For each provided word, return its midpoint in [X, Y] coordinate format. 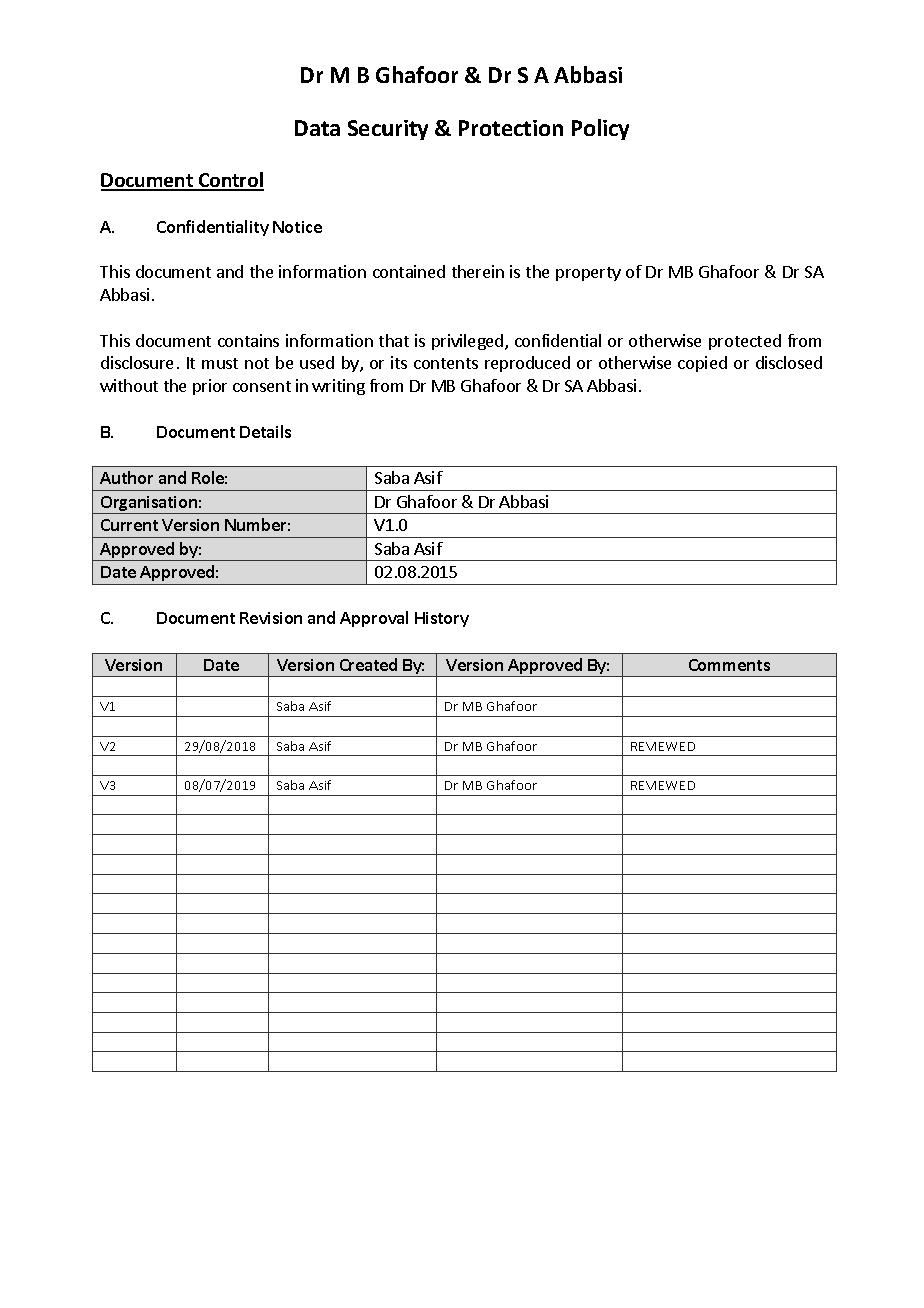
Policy [600, 129]
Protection [511, 128]
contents [446, 363]
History [442, 619]
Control [230, 181]
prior [210, 387]
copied [702, 364]
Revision [271, 618]
